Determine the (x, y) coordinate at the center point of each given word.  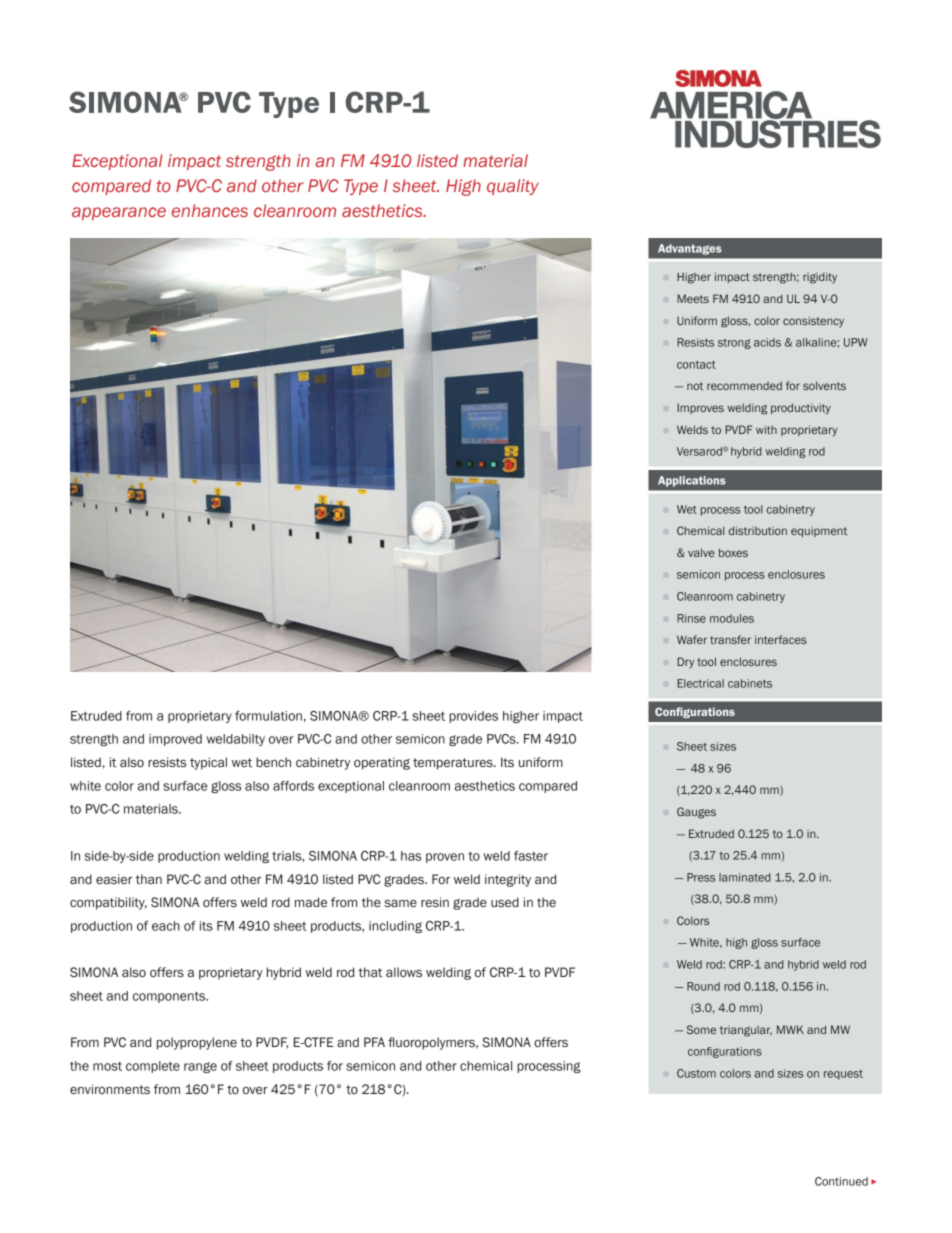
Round (703, 986)
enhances (210, 210)
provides (473, 717)
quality (513, 187)
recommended (744, 385)
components (170, 997)
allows (404, 972)
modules (732, 618)
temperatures (454, 764)
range (200, 1067)
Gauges (696, 813)
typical (208, 763)
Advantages (690, 249)
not (695, 386)
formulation (268, 716)
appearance (119, 213)
